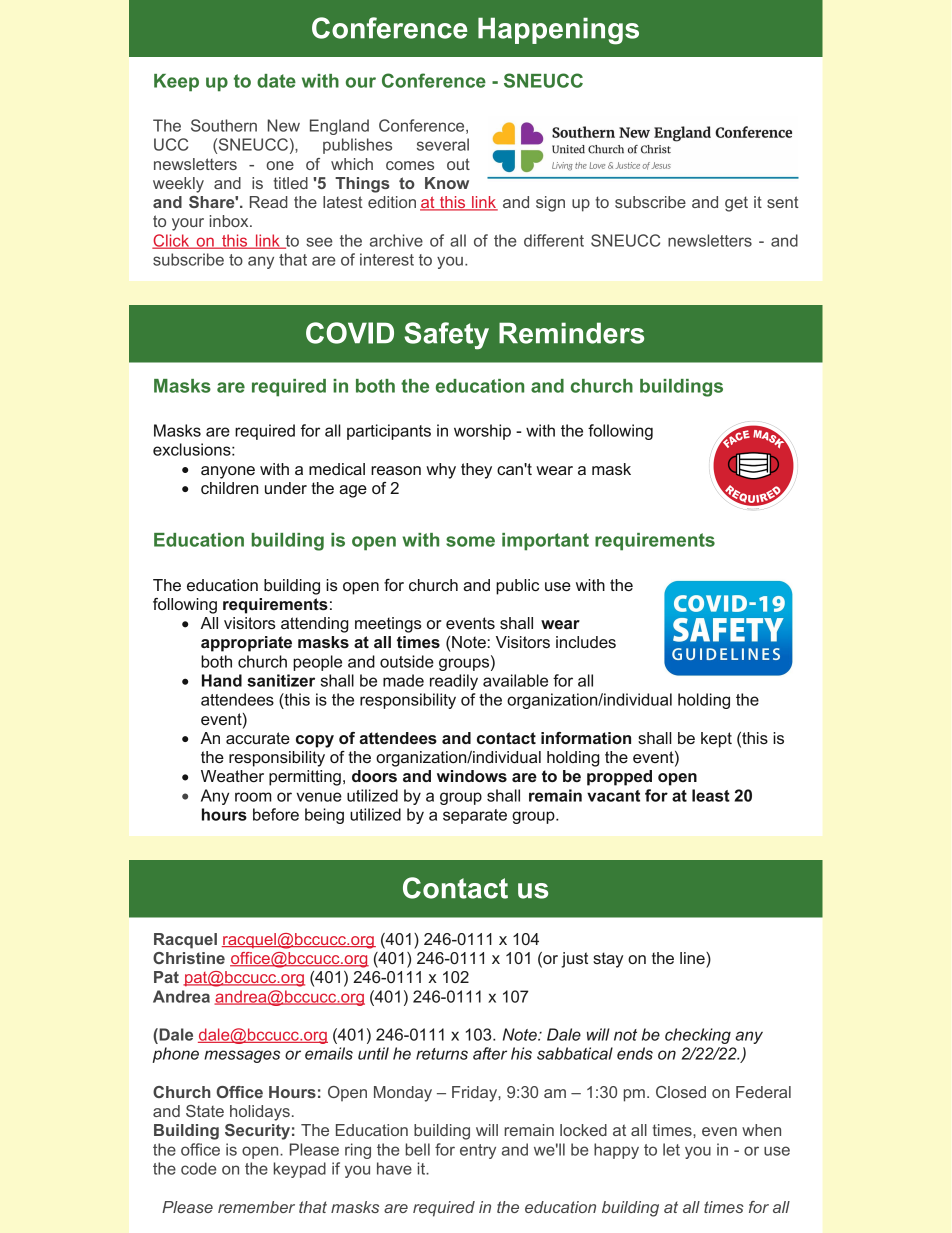 This document has width=952, height=1233. Describe the element at coordinates (478, 1151) in the document. I see `entry` at that location.
